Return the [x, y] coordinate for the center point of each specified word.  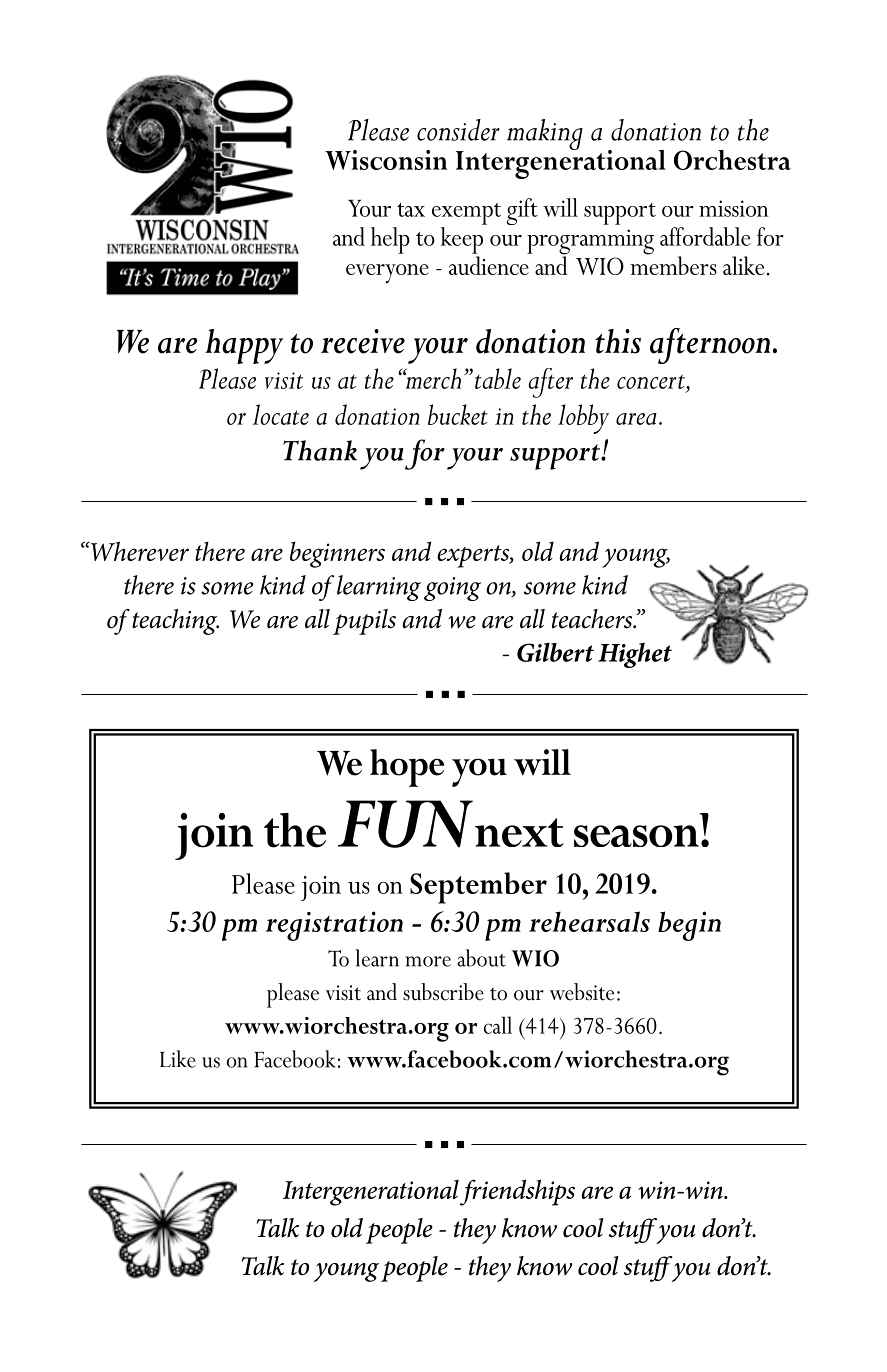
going [452, 589]
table [498, 378]
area [636, 419]
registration [334, 926]
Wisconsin [386, 160]
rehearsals [589, 921]
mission [734, 208]
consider [458, 130]
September [478, 888]
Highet [635, 655]
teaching [175, 622]
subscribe [443, 992]
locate [281, 414]
